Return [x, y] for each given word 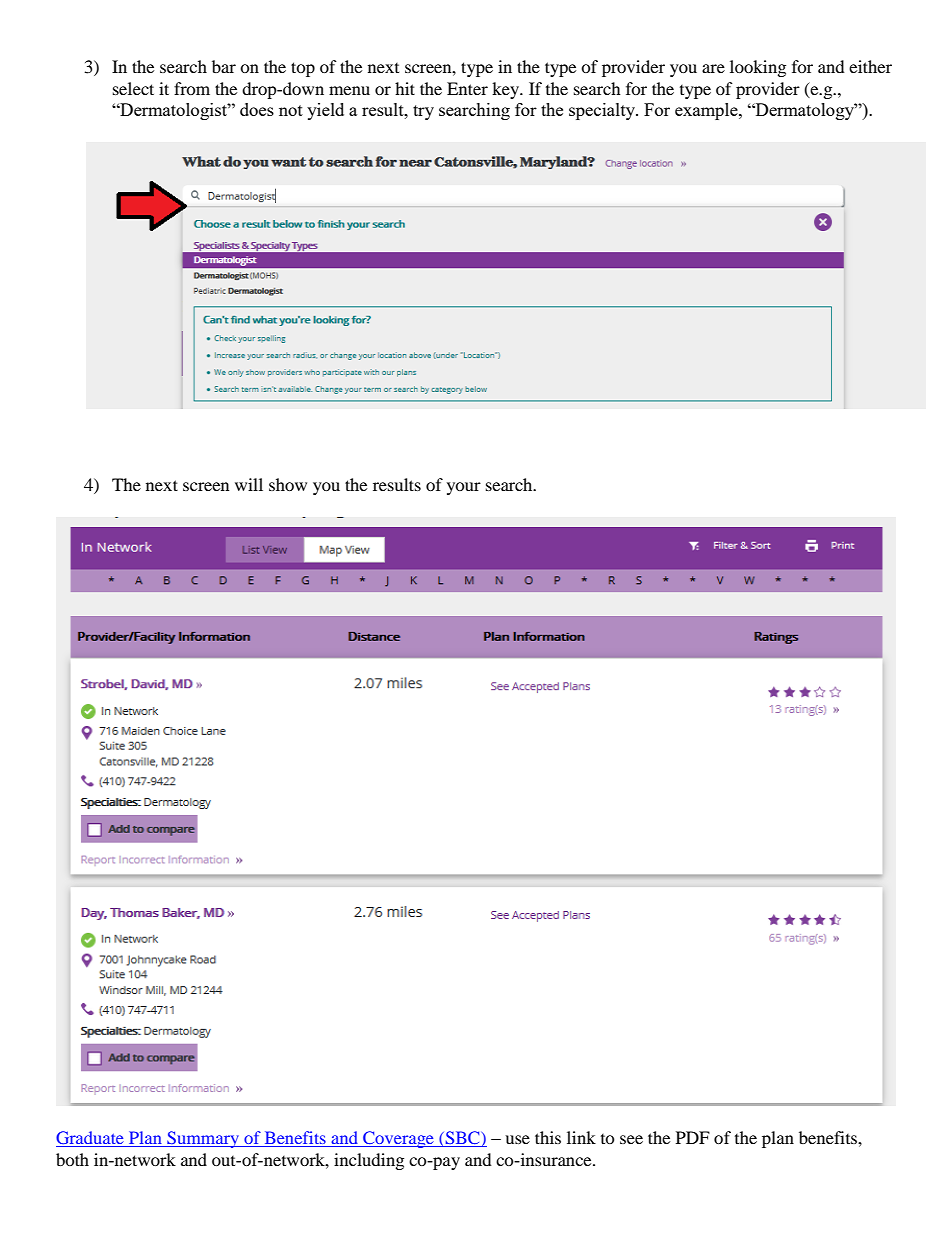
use [517, 1139]
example [707, 111]
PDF [693, 1137]
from [192, 88]
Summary [203, 1139]
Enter [467, 88]
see [631, 1139]
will [249, 484]
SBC [463, 1139]
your [464, 488]
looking [758, 68]
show [288, 484]
